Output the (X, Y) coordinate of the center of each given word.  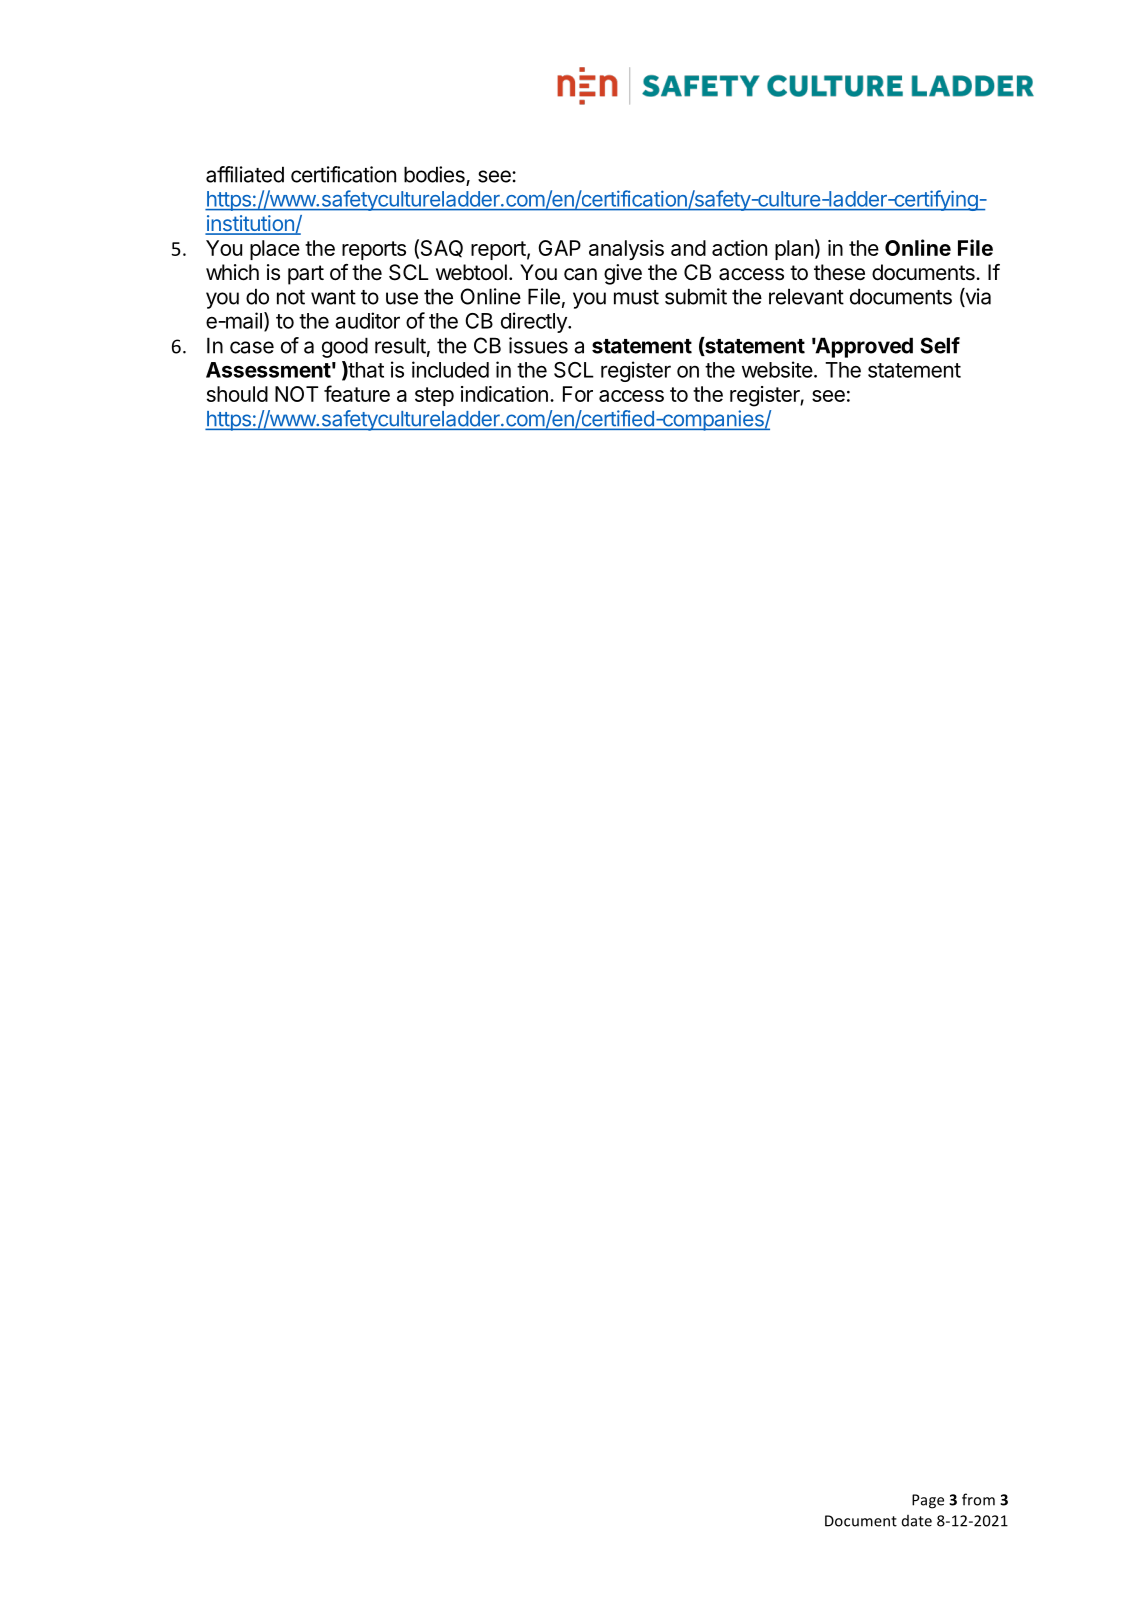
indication (504, 394)
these (839, 272)
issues (538, 345)
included (450, 369)
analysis (626, 250)
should (237, 394)
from (978, 1499)
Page (928, 1501)
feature (357, 393)
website (777, 369)
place (275, 250)
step (434, 396)
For (578, 394)
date (917, 1521)
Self (940, 345)
